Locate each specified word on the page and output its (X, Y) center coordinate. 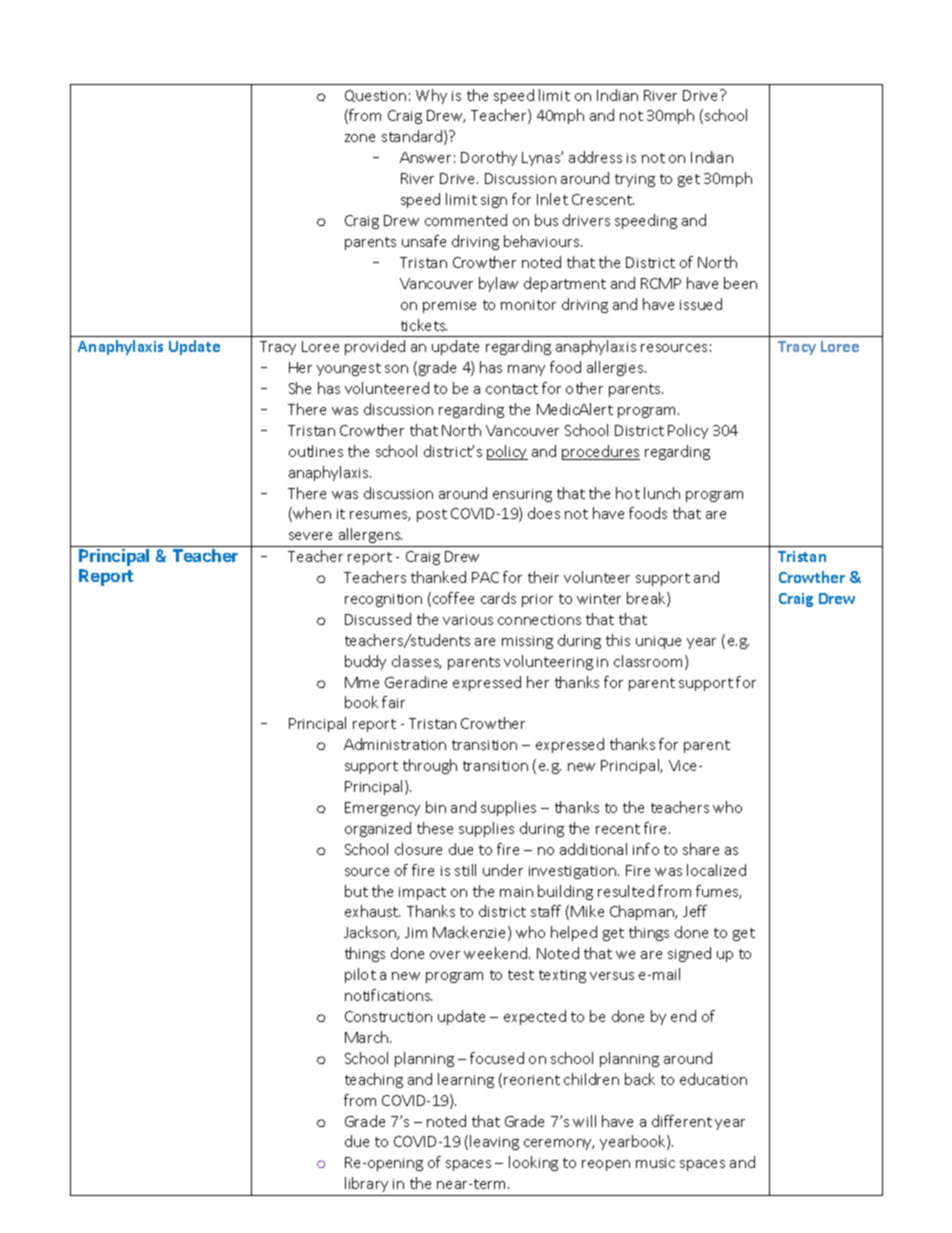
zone (360, 138)
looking (533, 1163)
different (682, 1121)
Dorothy (489, 158)
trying (635, 180)
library (366, 1184)
